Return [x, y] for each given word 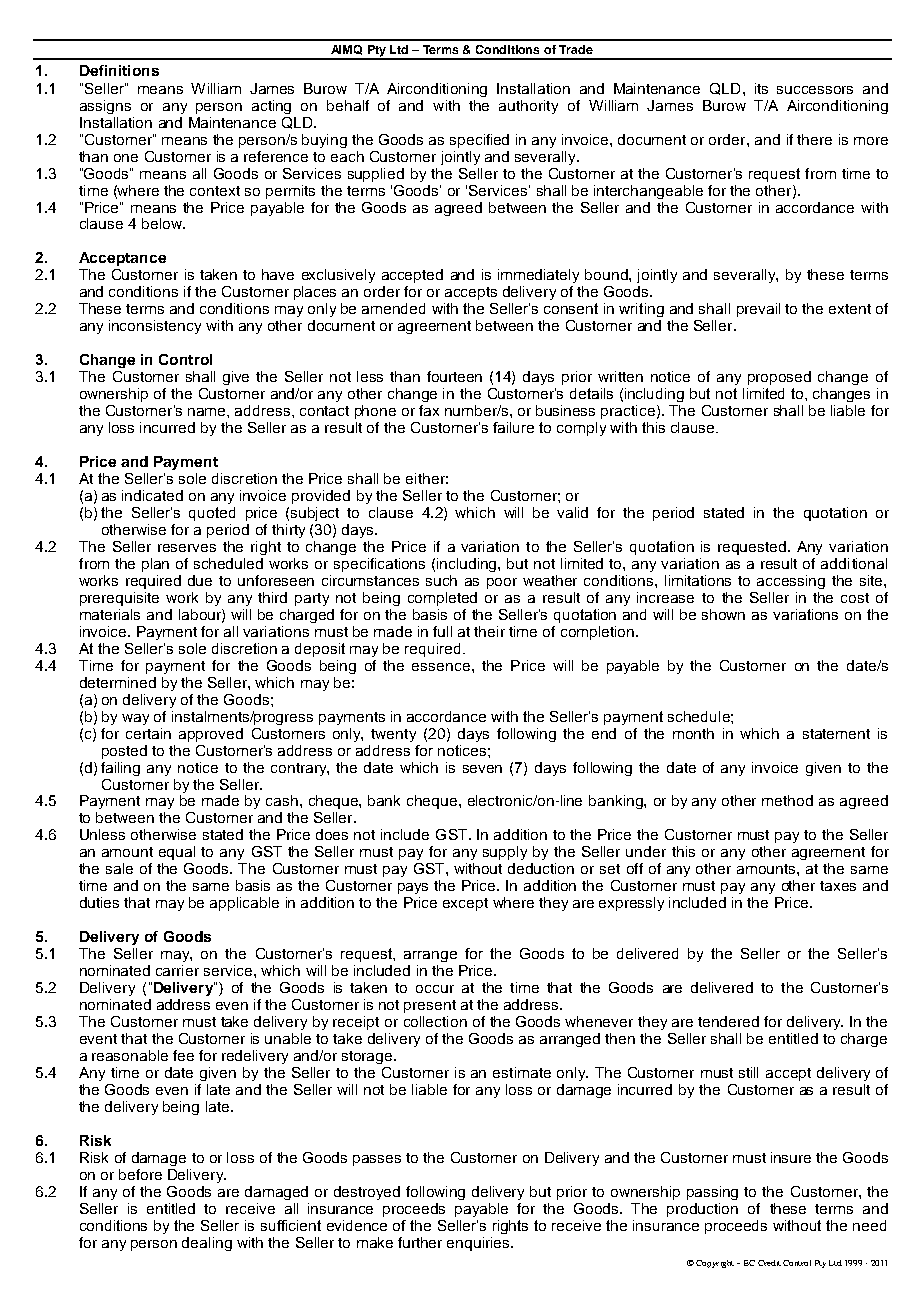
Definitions [119, 70]
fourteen [454, 376]
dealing [207, 1244]
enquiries [479, 1244]
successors [815, 90]
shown [723, 614]
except [465, 904]
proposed [779, 378]
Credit [769, 1263]
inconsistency [155, 327]
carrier [177, 970]
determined [118, 682]
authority [528, 107]
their [489, 631]
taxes [838, 886]
